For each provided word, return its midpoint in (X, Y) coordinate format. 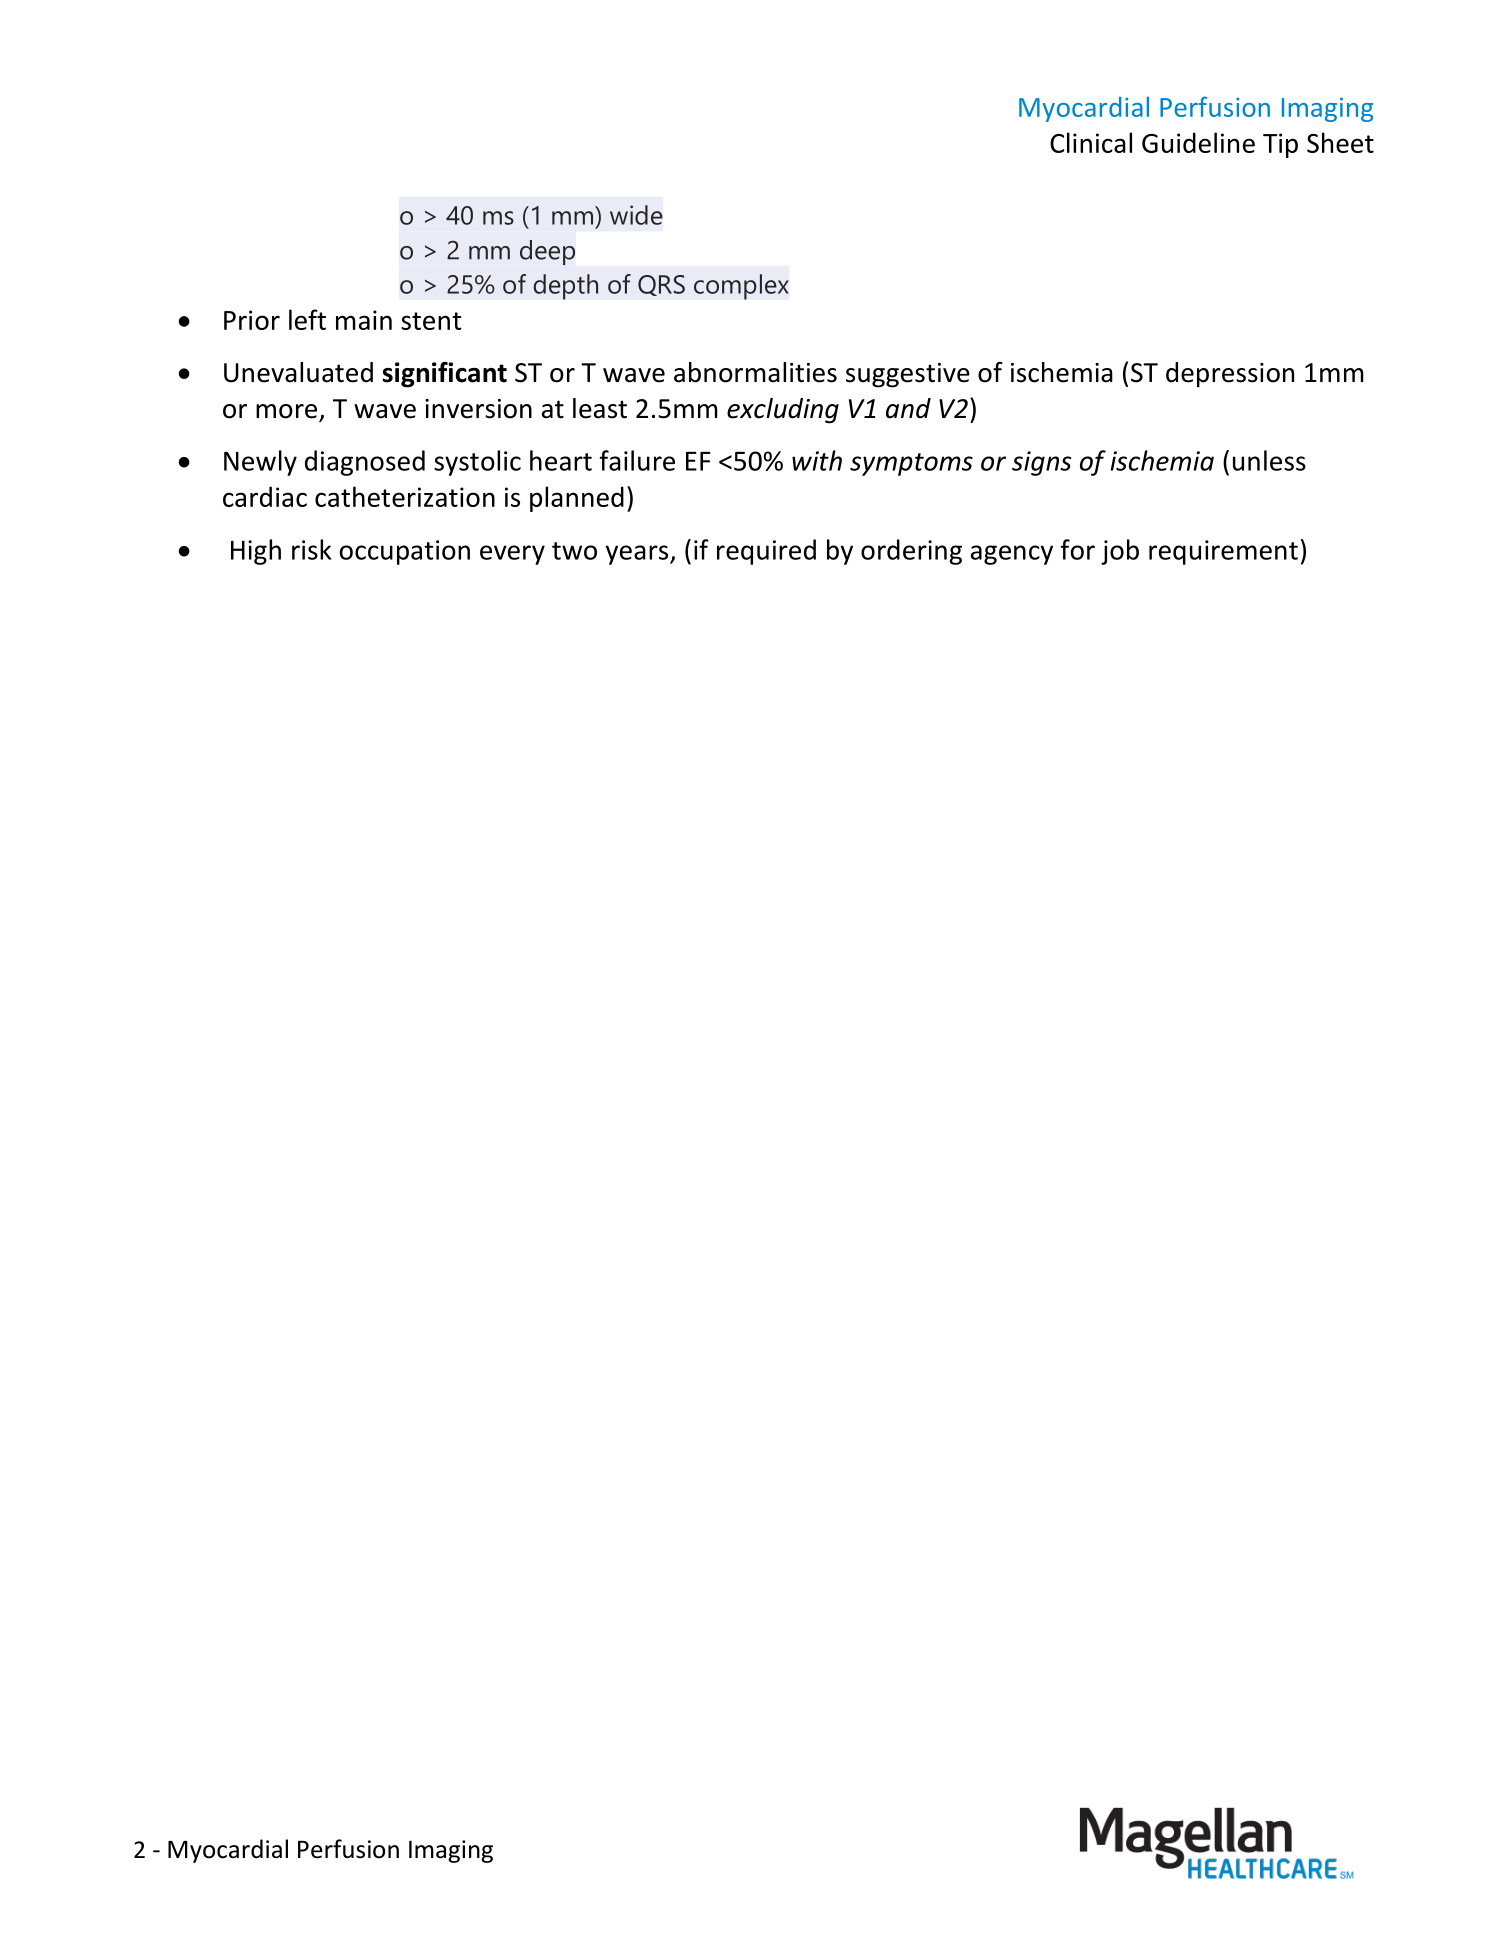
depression (1230, 375)
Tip (1280, 145)
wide (636, 215)
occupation (405, 552)
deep (547, 252)
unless (1269, 460)
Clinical (1091, 142)
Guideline (1198, 142)
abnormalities (755, 372)
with (817, 460)
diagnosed (365, 463)
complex (741, 287)
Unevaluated (298, 372)
